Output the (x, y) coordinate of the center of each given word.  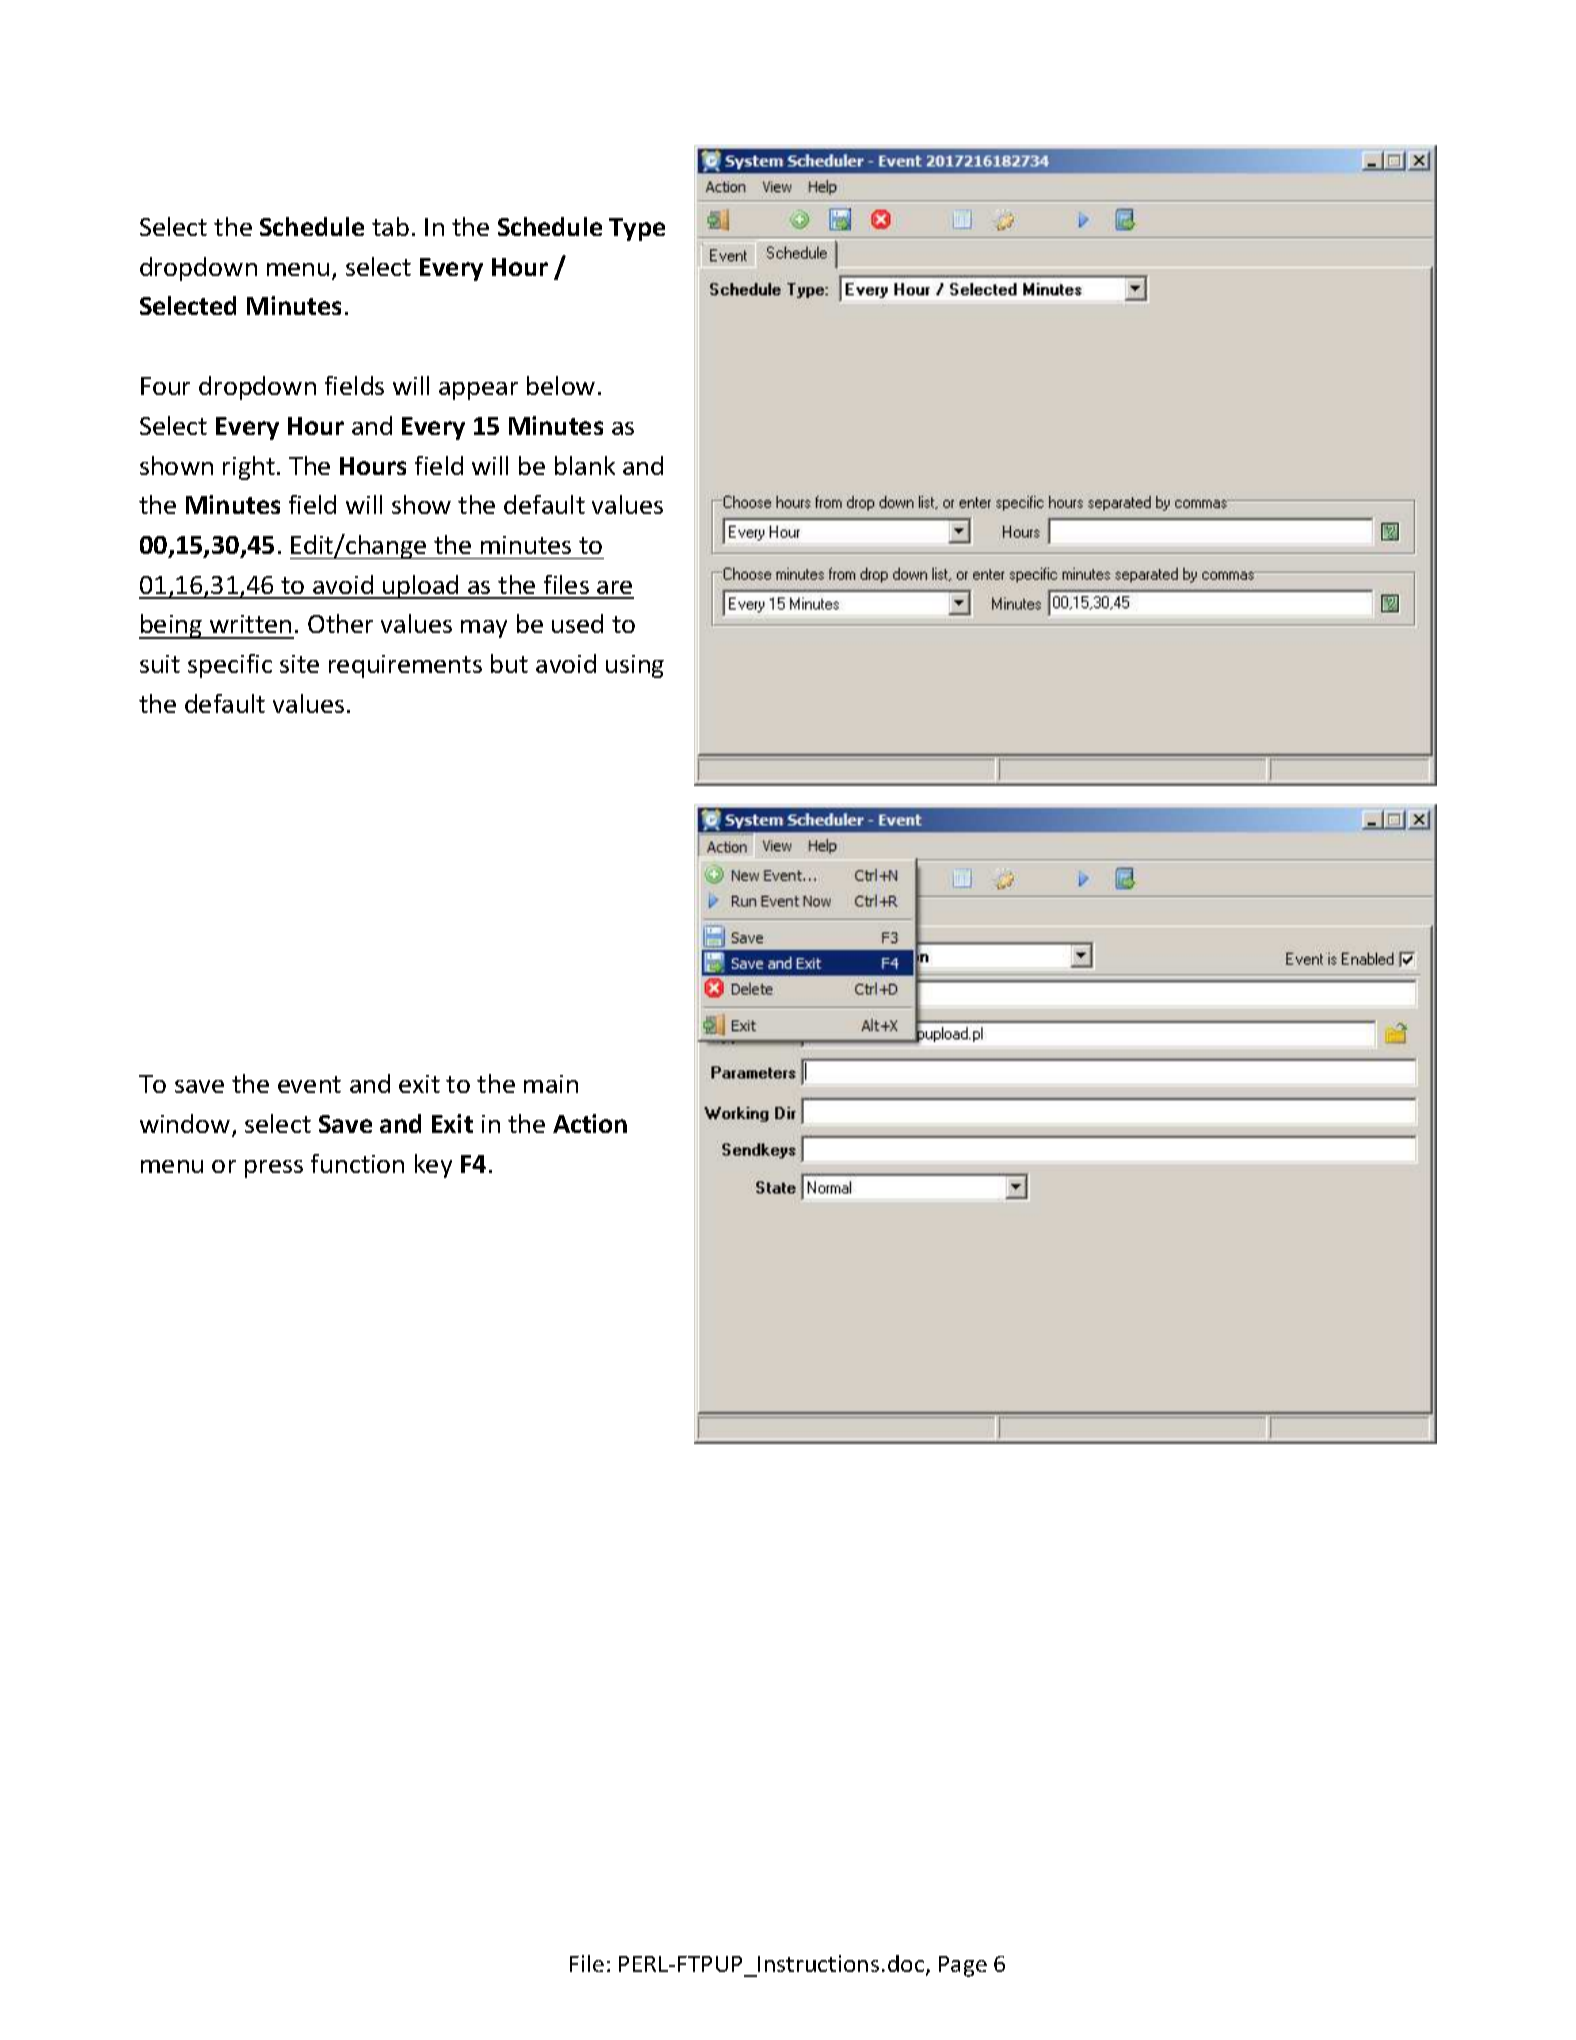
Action (590, 1123)
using (635, 666)
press (274, 1169)
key (433, 1166)
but (509, 663)
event (309, 1084)
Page (963, 1966)
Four (165, 386)
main (551, 1084)
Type (637, 229)
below (561, 385)
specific (230, 666)
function (357, 1163)
